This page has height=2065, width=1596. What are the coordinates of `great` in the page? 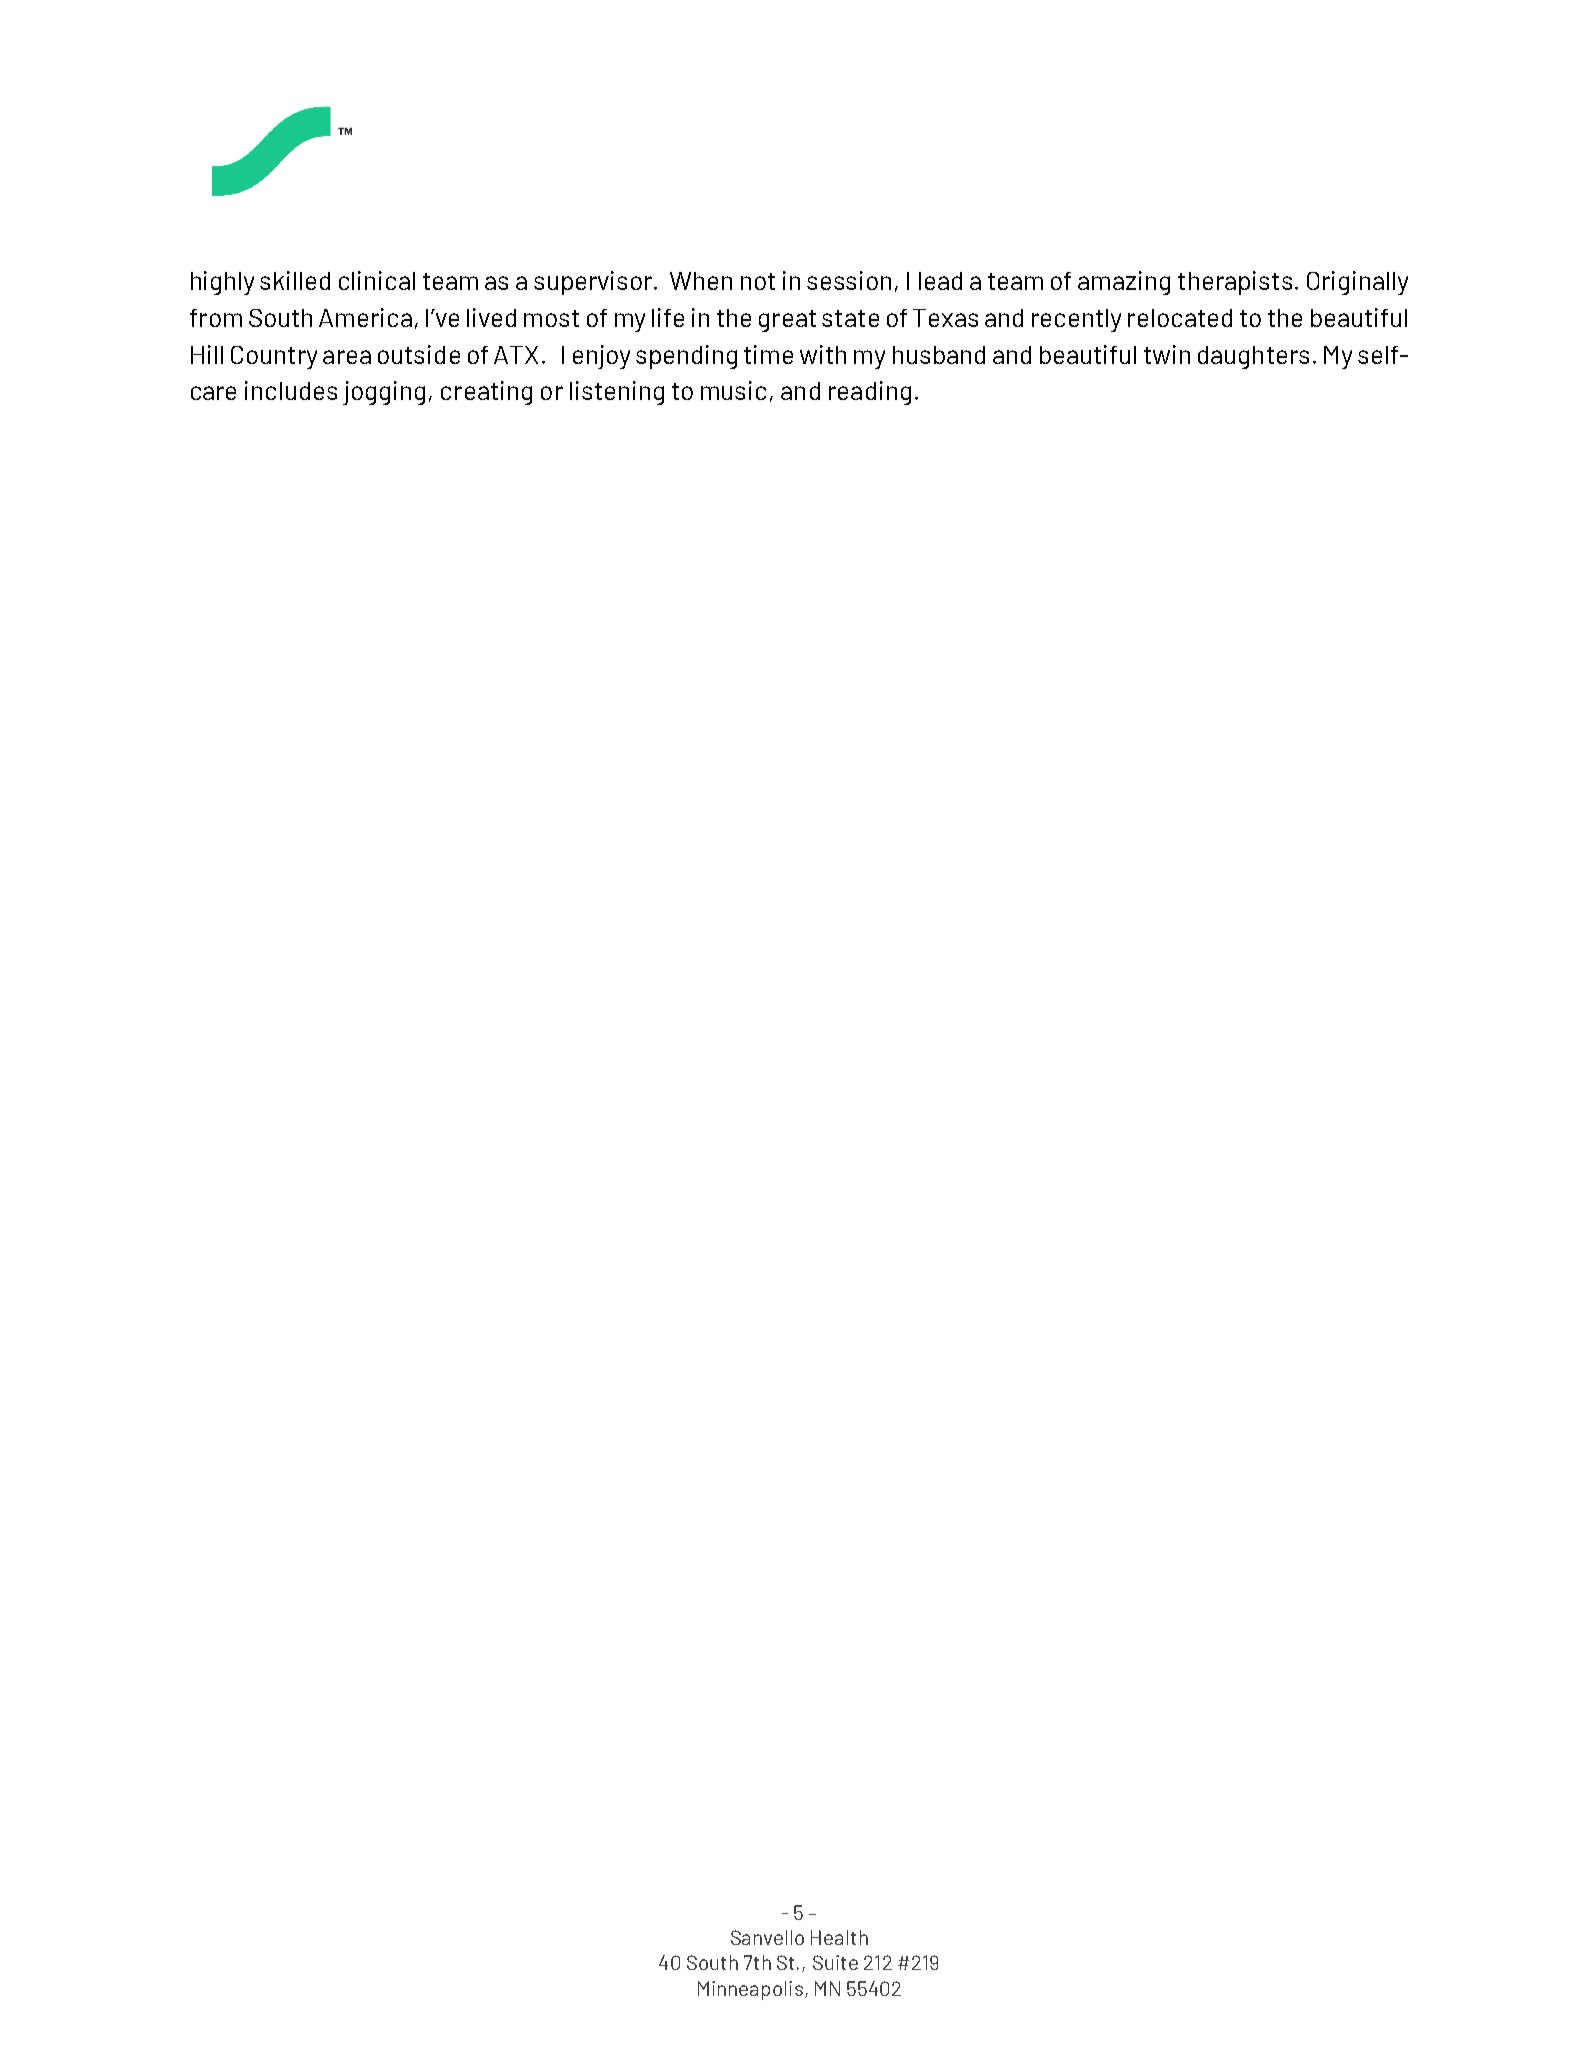 It's located at (787, 321).
